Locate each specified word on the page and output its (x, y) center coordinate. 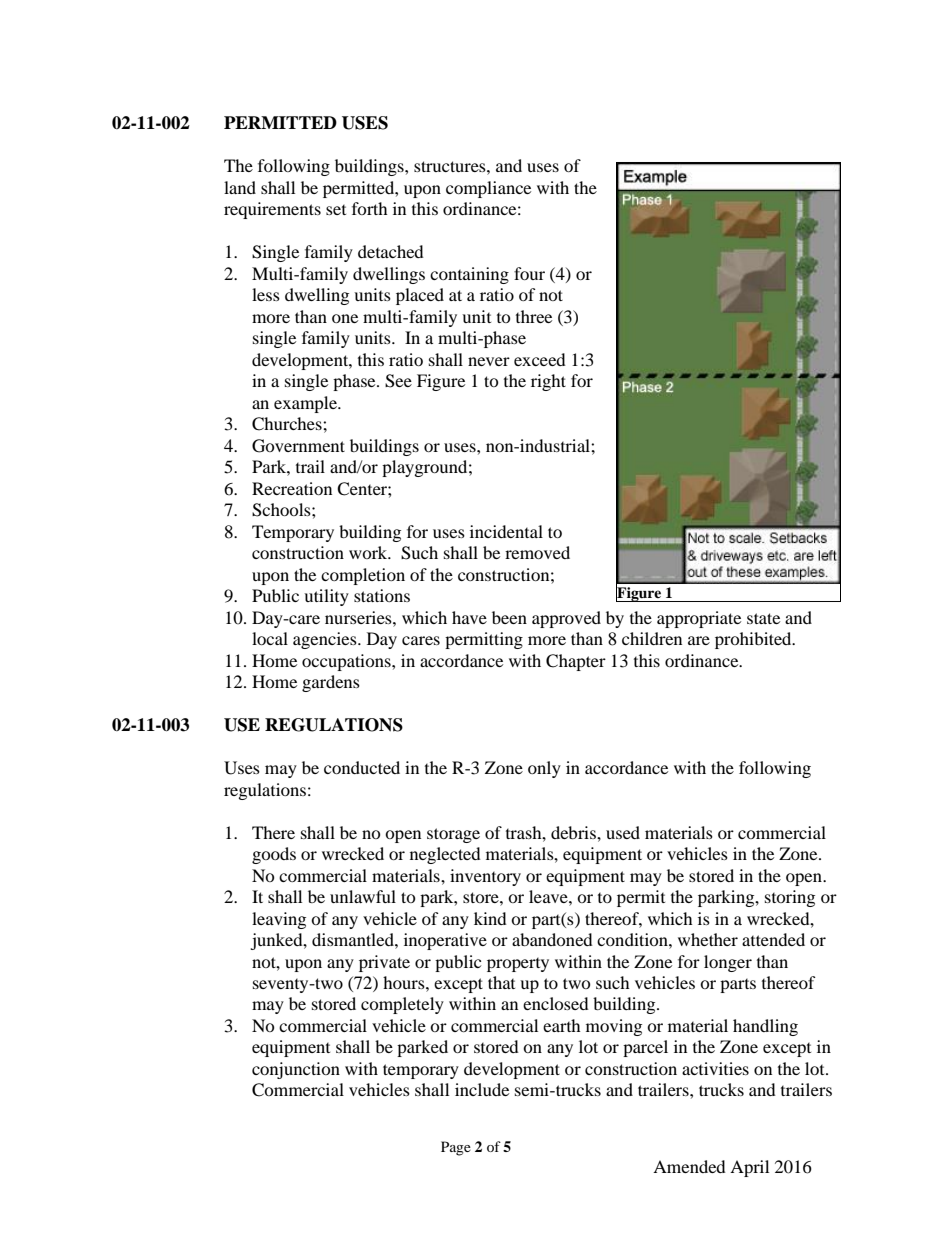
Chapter (576, 662)
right (548, 382)
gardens (331, 683)
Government (298, 446)
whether (708, 939)
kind (490, 918)
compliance (488, 189)
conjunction (296, 1070)
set (336, 210)
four (529, 273)
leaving (279, 920)
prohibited (754, 640)
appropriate (699, 619)
